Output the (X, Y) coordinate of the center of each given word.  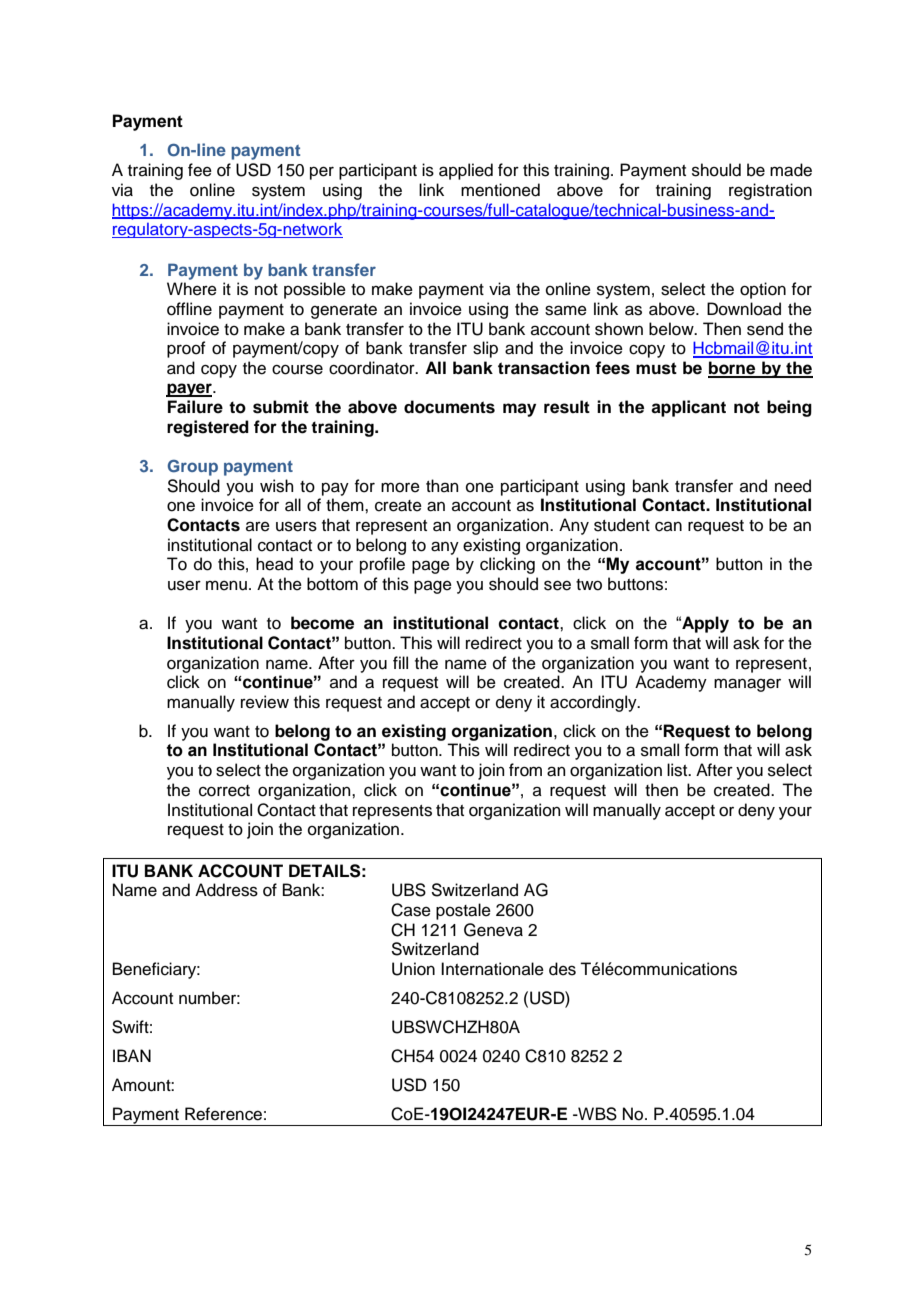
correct (224, 791)
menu (226, 585)
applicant (688, 408)
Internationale (492, 969)
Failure (195, 407)
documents (449, 407)
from (525, 770)
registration (770, 191)
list (678, 770)
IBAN (132, 1055)
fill (400, 662)
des (562, 969)
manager (747, 685)
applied (466, 171)
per (322, 173)
